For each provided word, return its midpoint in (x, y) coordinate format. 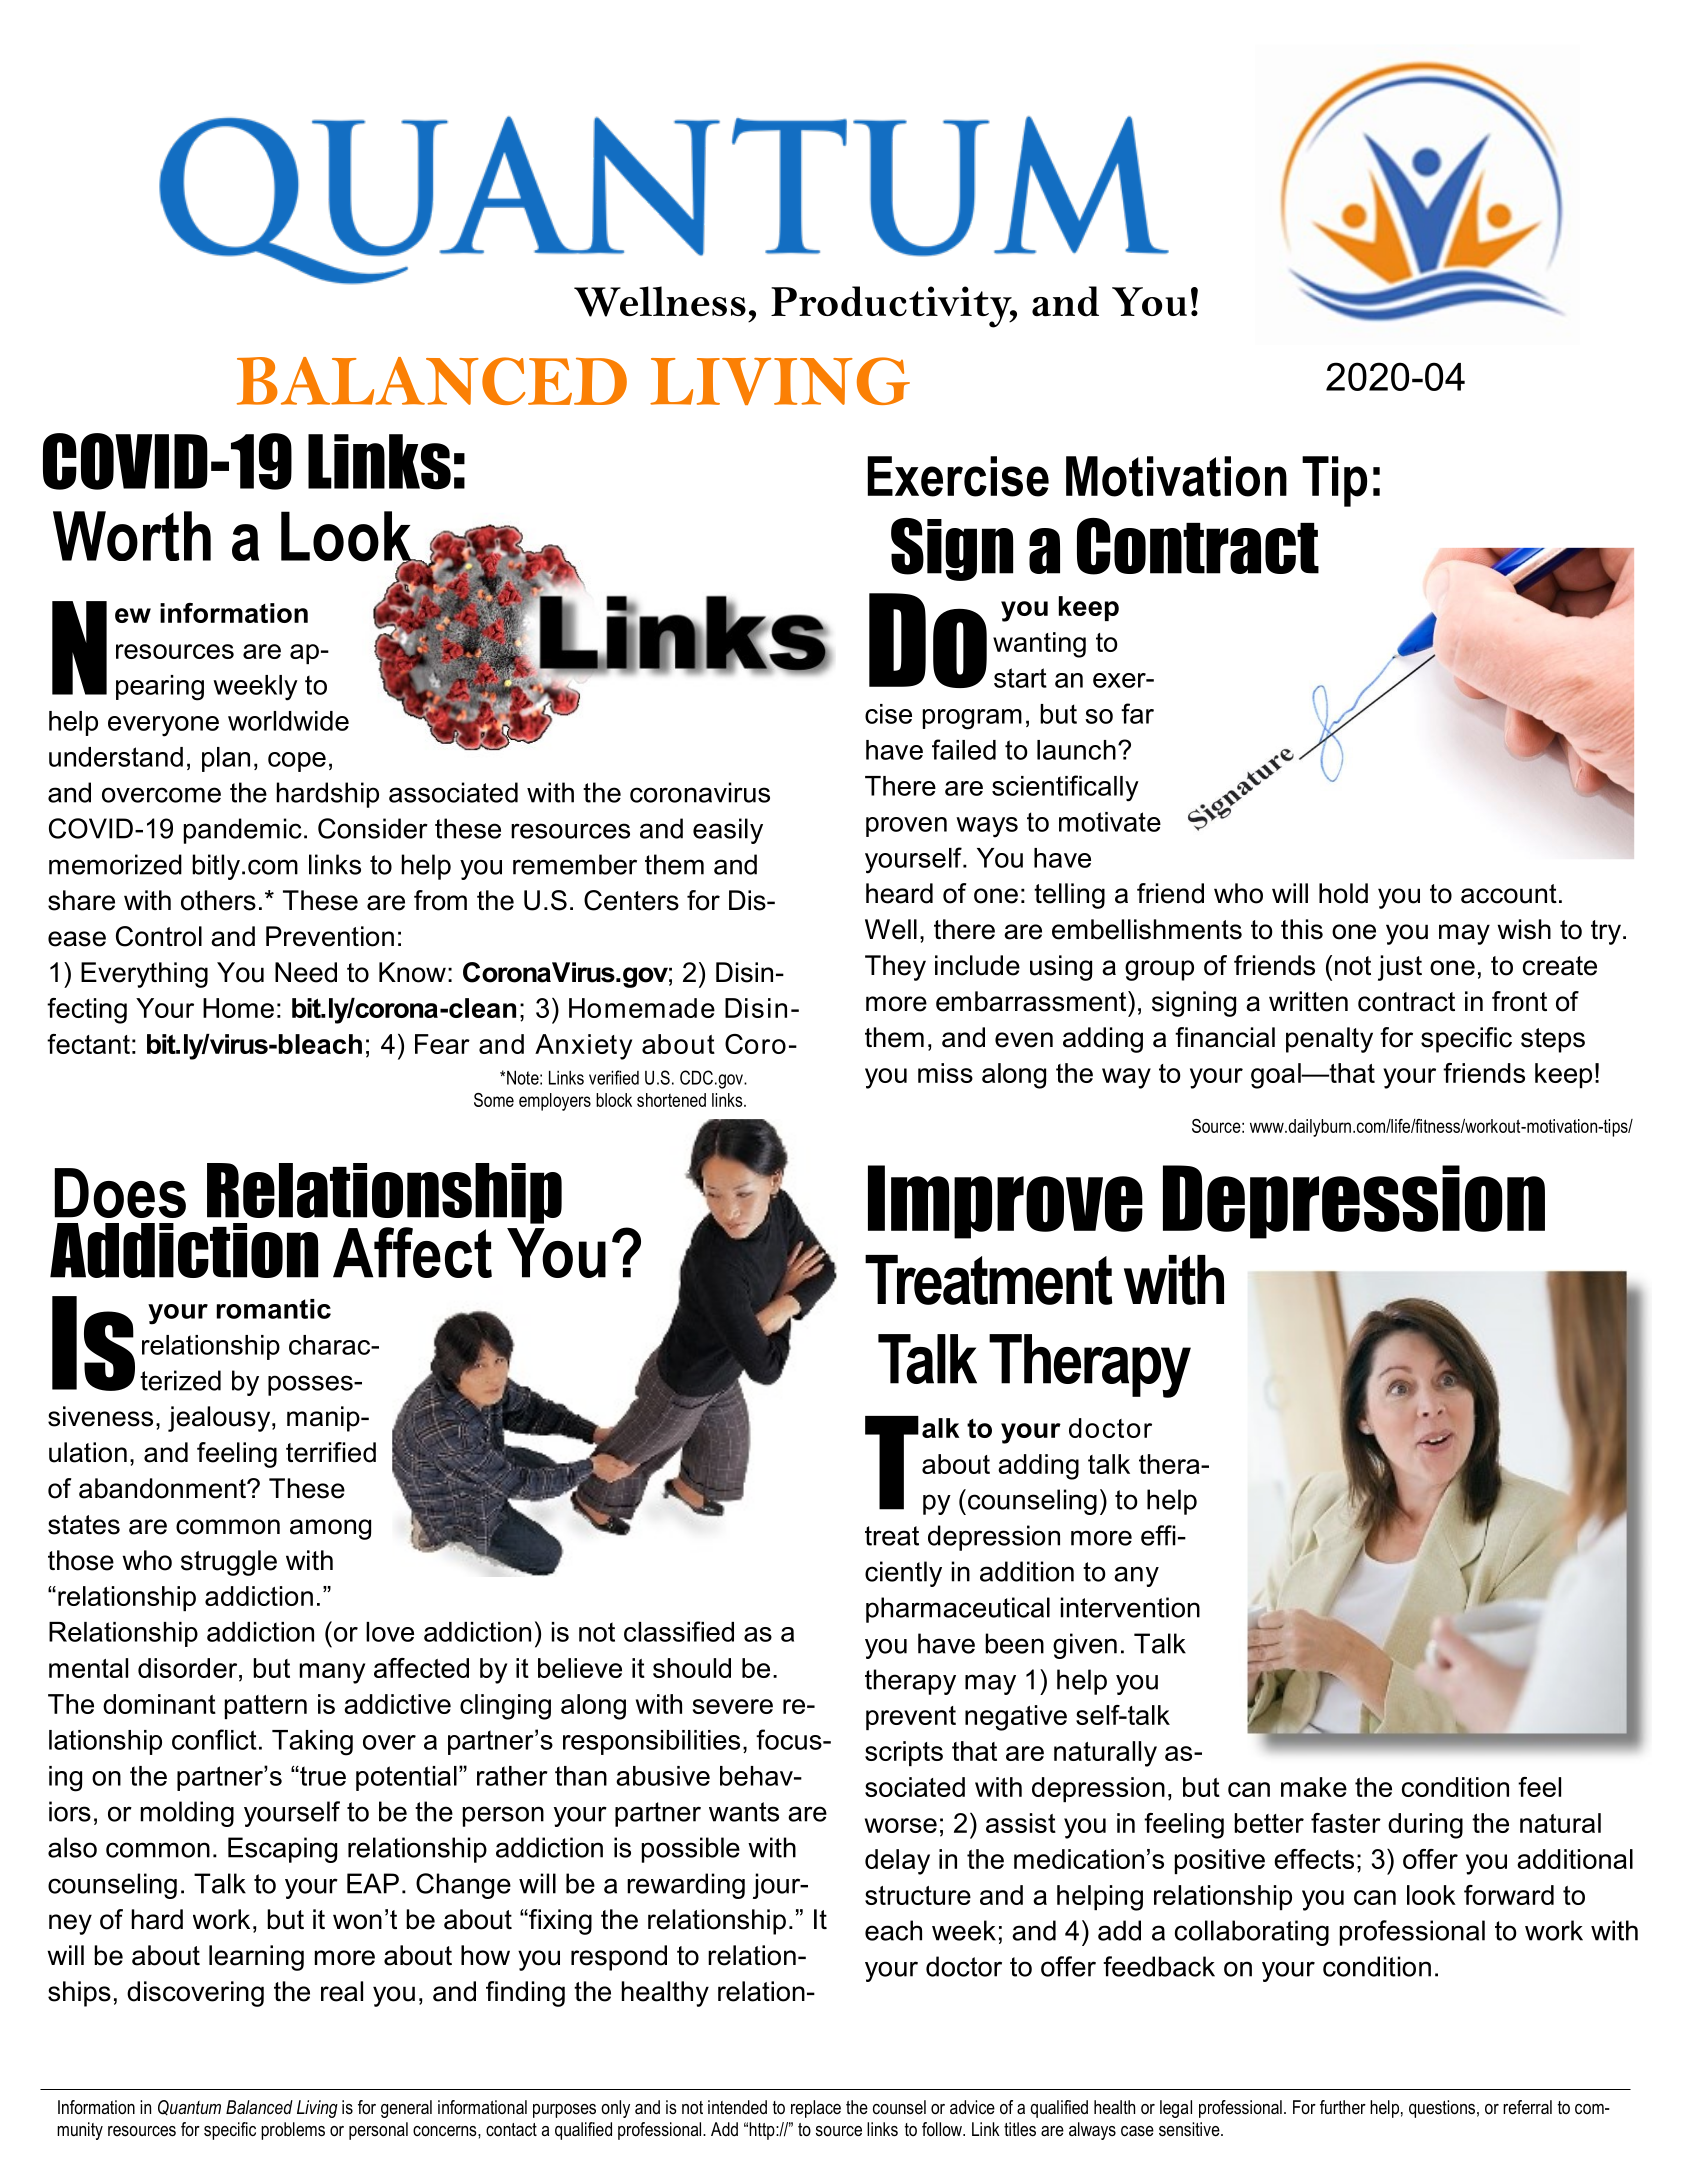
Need (306, 972)
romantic (274, 1309)
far (1137, 713)
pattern (266, 1707)
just (1400, 968)
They (895, 968)
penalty (1329, 1040)
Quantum (189, 2108)
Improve (1005, 1202)
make (1314, 1787)
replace (816, 2109)
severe (733, 1706)
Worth (132, 536)
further (1343, 2107)
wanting (1039, 645)
